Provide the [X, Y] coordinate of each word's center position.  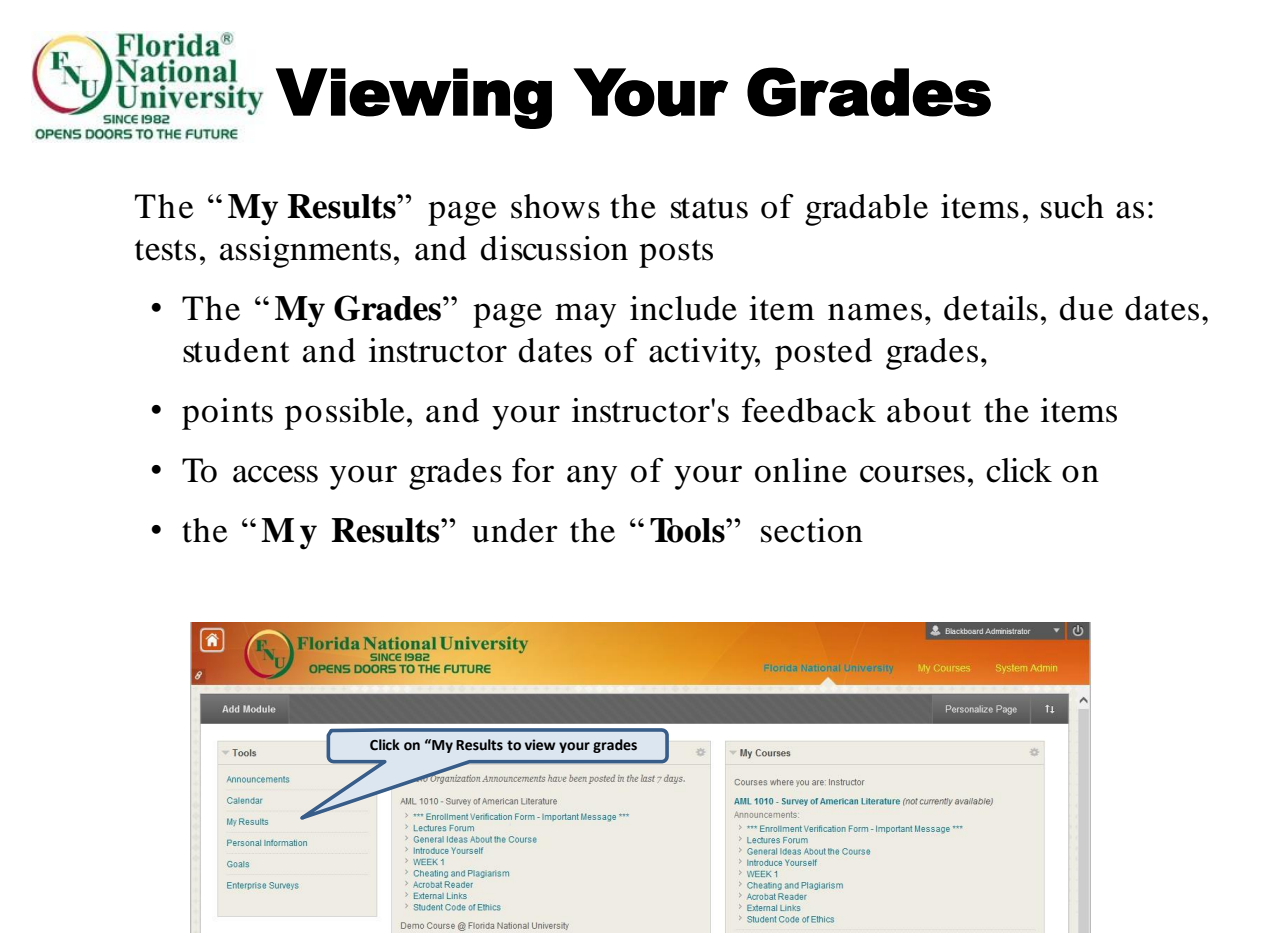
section [812, 530]
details [991, 308]
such [1072, 206]
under [515, 530]
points [227, 414]
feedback [809, 410]
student [236, 350]
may [585, 315]
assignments [305, 252]
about [929, 410]
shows [555, 206]
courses [912, 474]
